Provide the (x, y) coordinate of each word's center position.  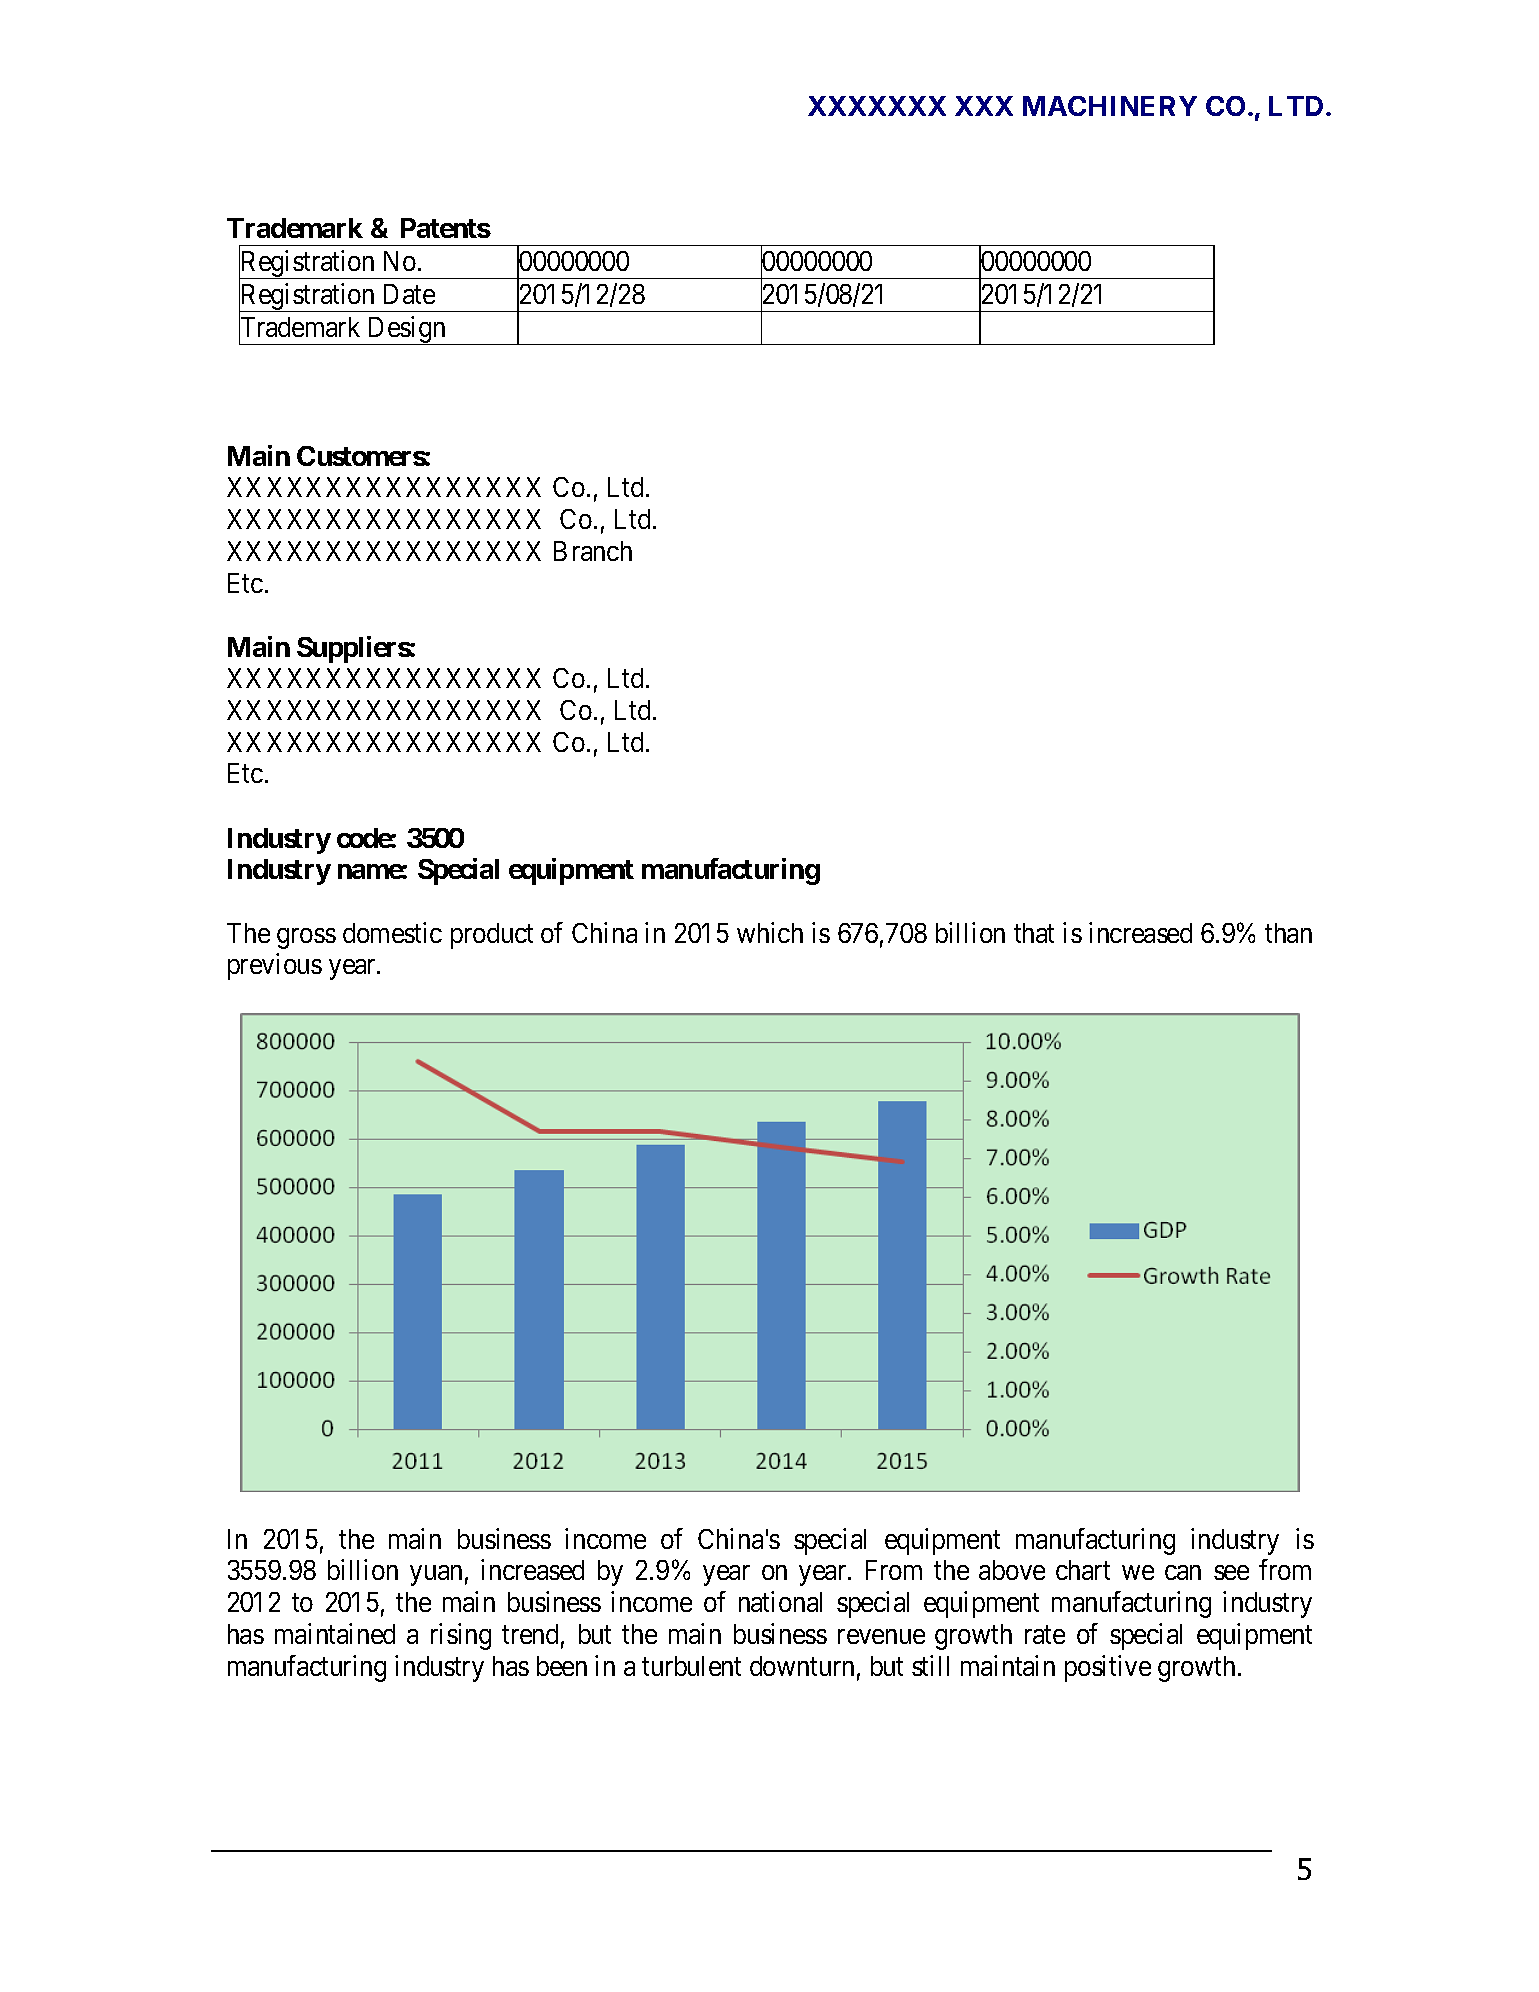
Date (409, 294)
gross (306, 938)
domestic (392, 932)
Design (407, 330)
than (1288, 933)
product (492, 936)
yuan (436, 1576)
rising (461, 1636)
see (1231, 1573)
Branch (593, 551)
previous (275, 966)
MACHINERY (1110, 106)
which (770, 932)
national (780, 1601)
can (1183, 1573)
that (1034, 933)
